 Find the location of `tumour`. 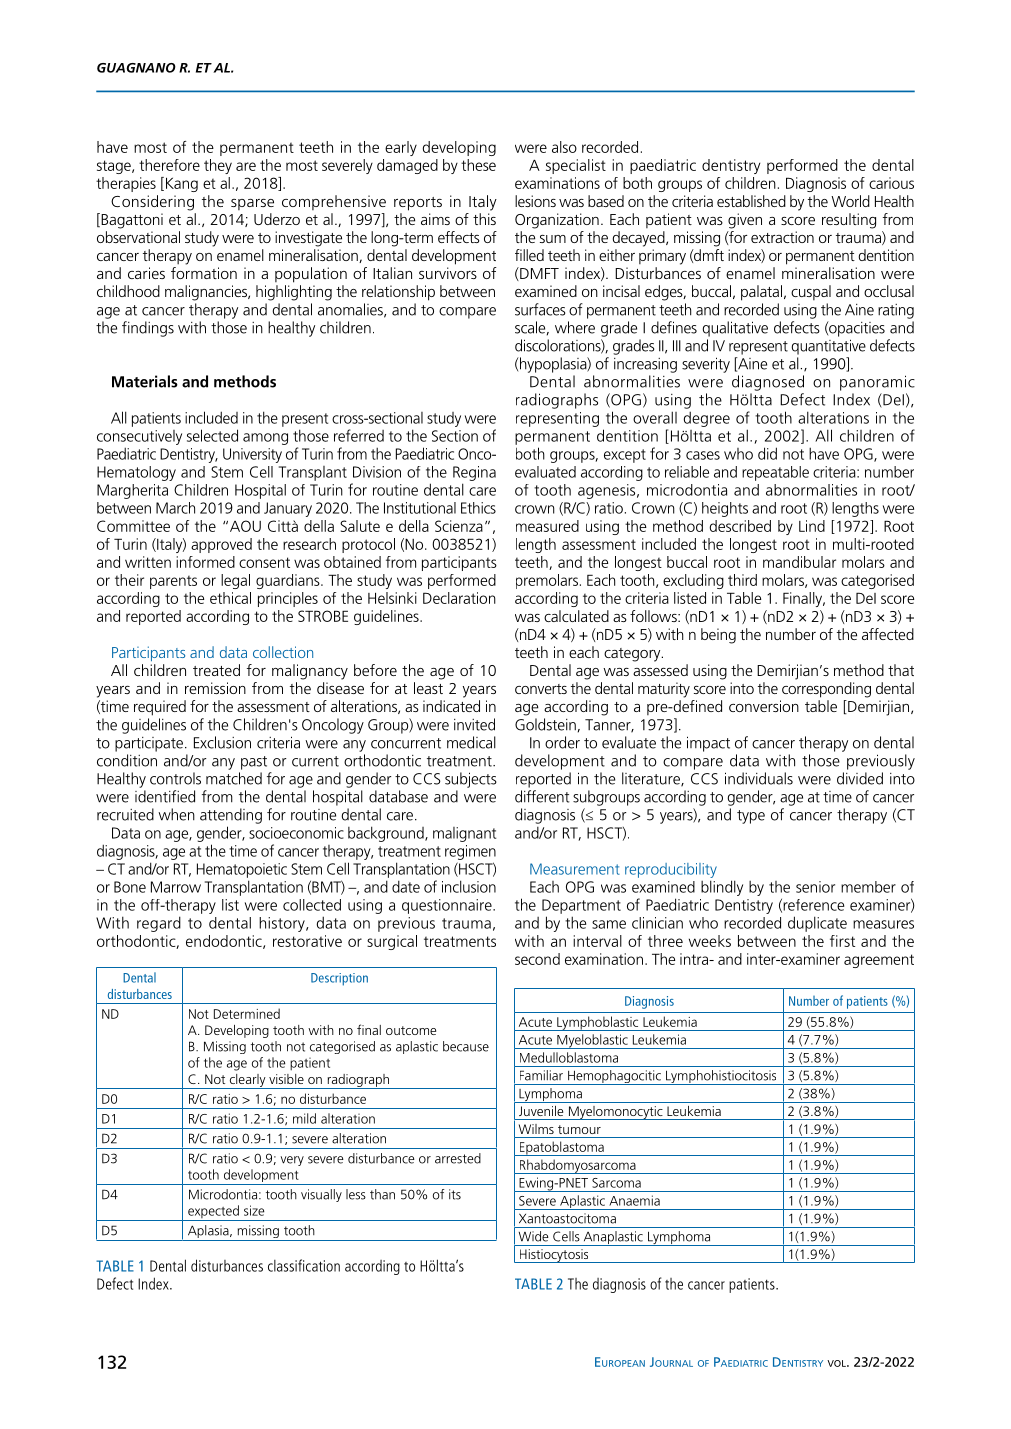

tumour is located at coordinates (579, 1129).
